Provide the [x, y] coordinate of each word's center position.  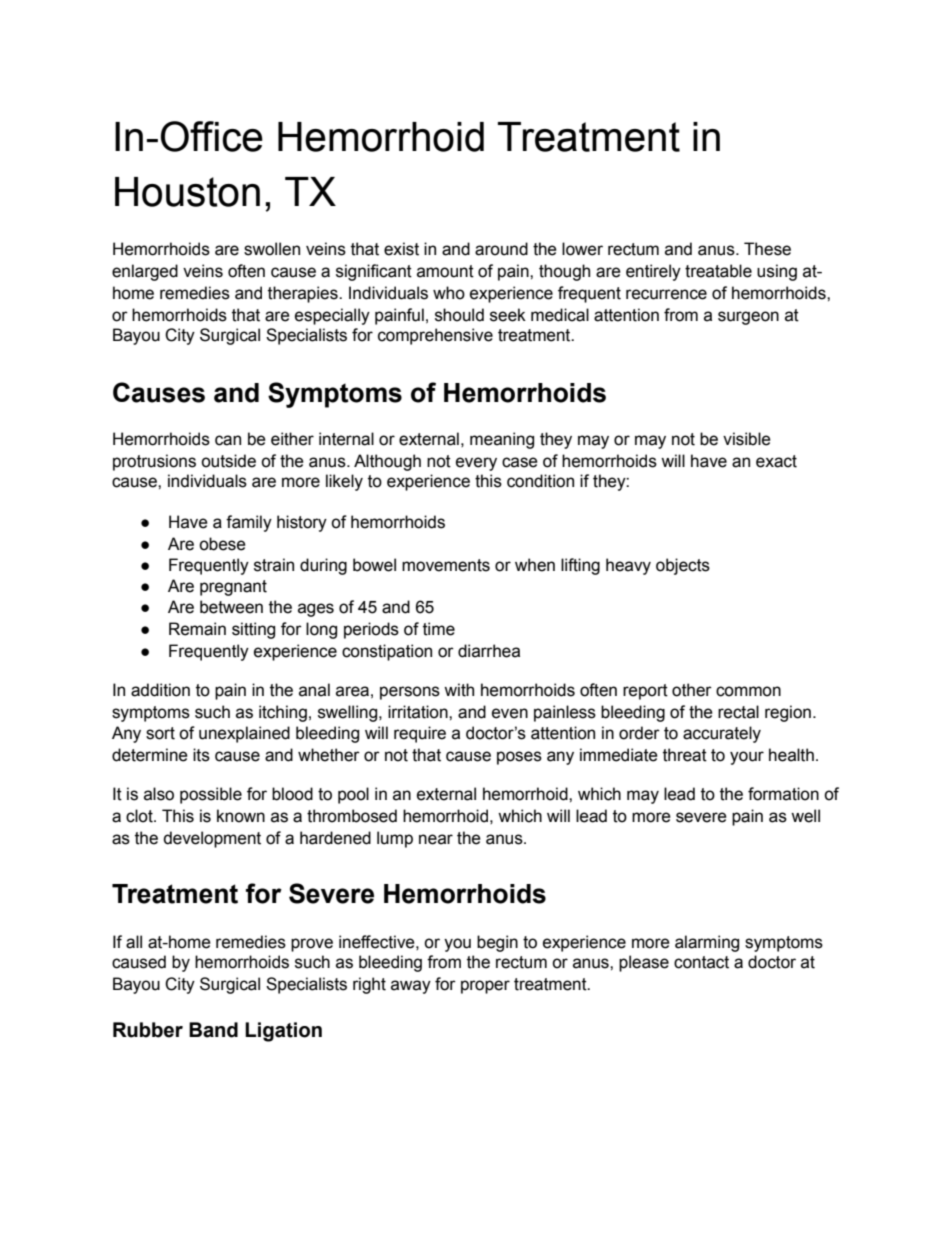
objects [683, 566]
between [231, 607]
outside [228, 461]
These [767, 249]
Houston [187, 192]
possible [211, 795]
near [436, 839]
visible [747, 439]
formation [783, 794]
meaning [502, 440]
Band [213, 1030]
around [501, 249]
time [439, 629]
